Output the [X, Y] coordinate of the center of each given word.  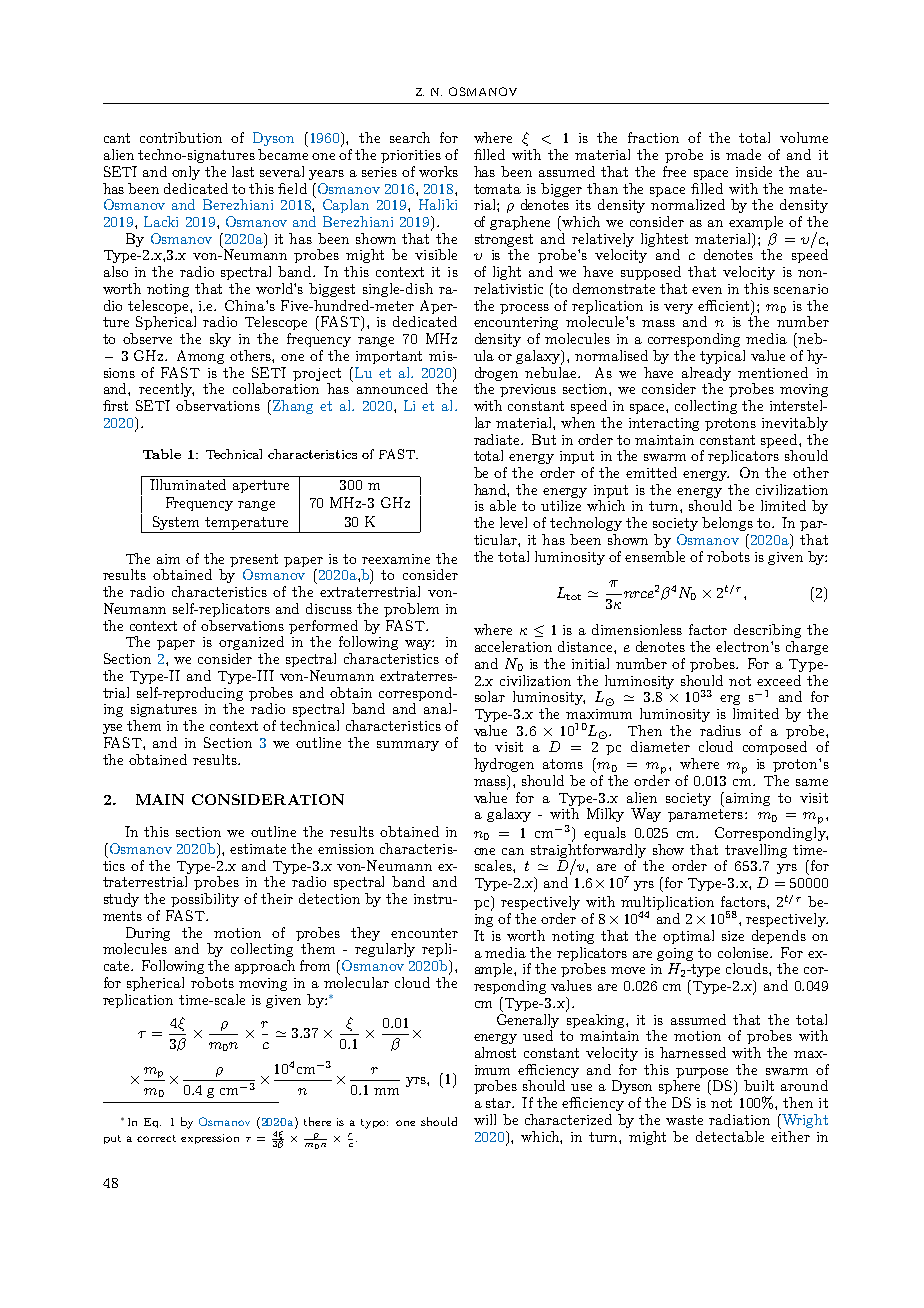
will [485, 1119]
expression [210, 1139]
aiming [746, 799]
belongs [727, 524]
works [438, 171]
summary [408, 746]
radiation [739, 1119]
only [186, 173]
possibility [205, 900]
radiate [498, 439]
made [743, 154]
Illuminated [188, 484]
